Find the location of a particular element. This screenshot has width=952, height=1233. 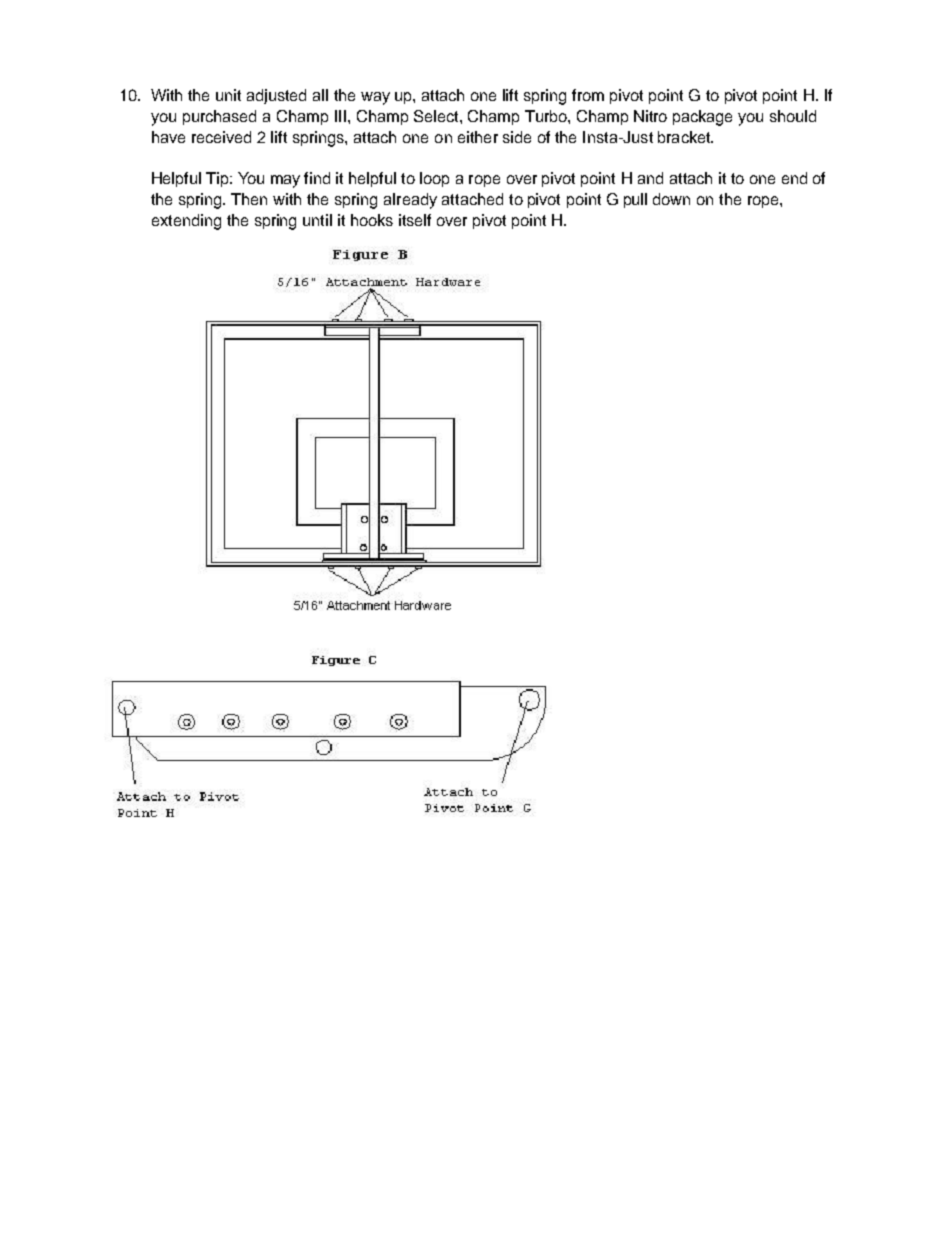

way is located at coordinates (375, 98).
